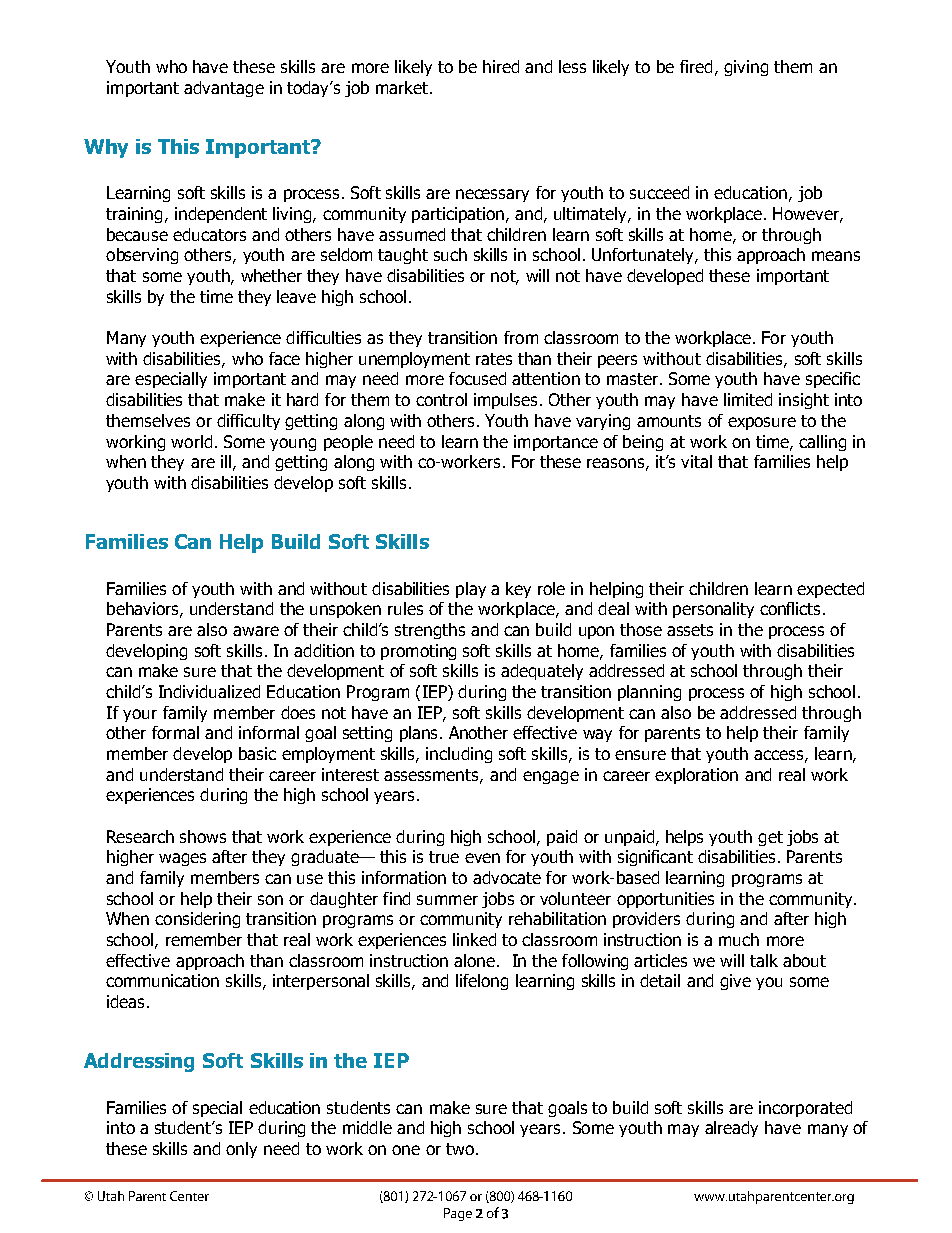 This document has height=1233, width=952. Describe the element at coordinates (731, 1129) in the document. I see `already` at that location.
